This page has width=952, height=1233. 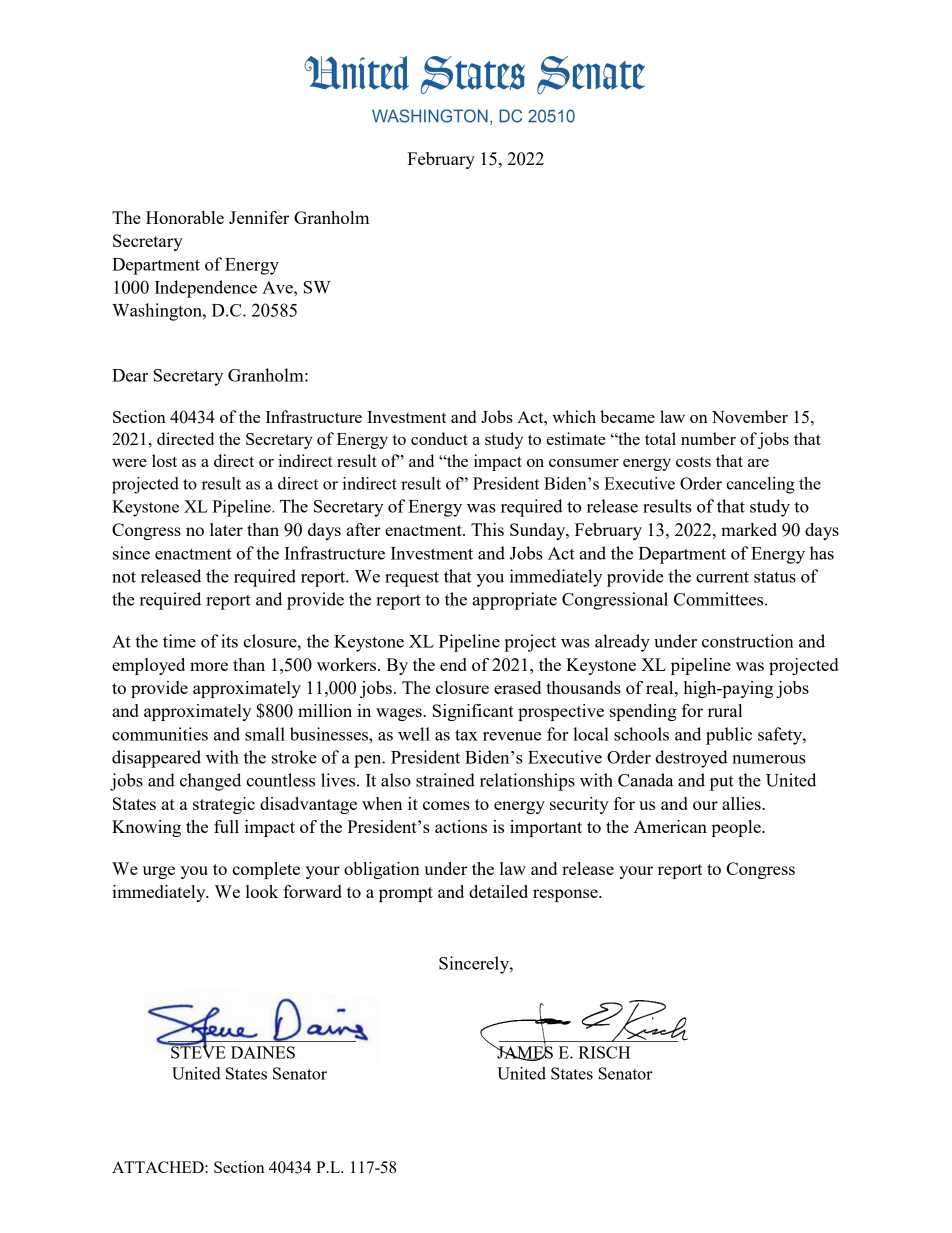 What do you see at coordinates (159, 1167) in the page?
I see `ATTACHED` at bounding box center [159, 1167].
